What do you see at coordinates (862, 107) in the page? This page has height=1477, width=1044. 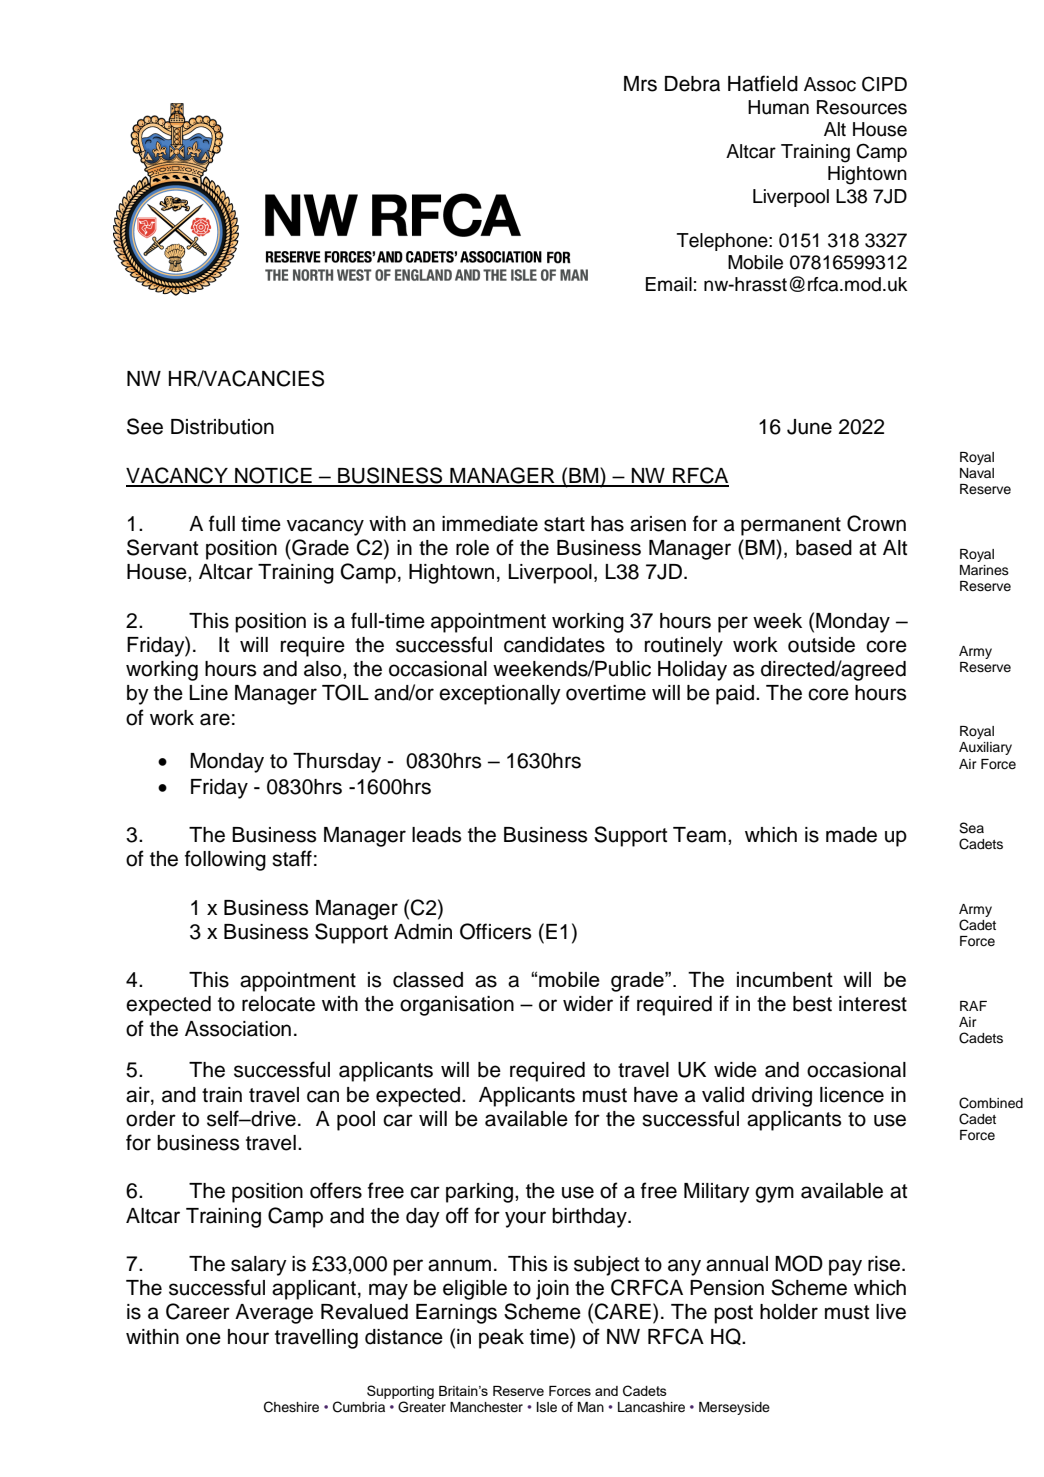 I see `Resources` at bounding box center [862, 107].
